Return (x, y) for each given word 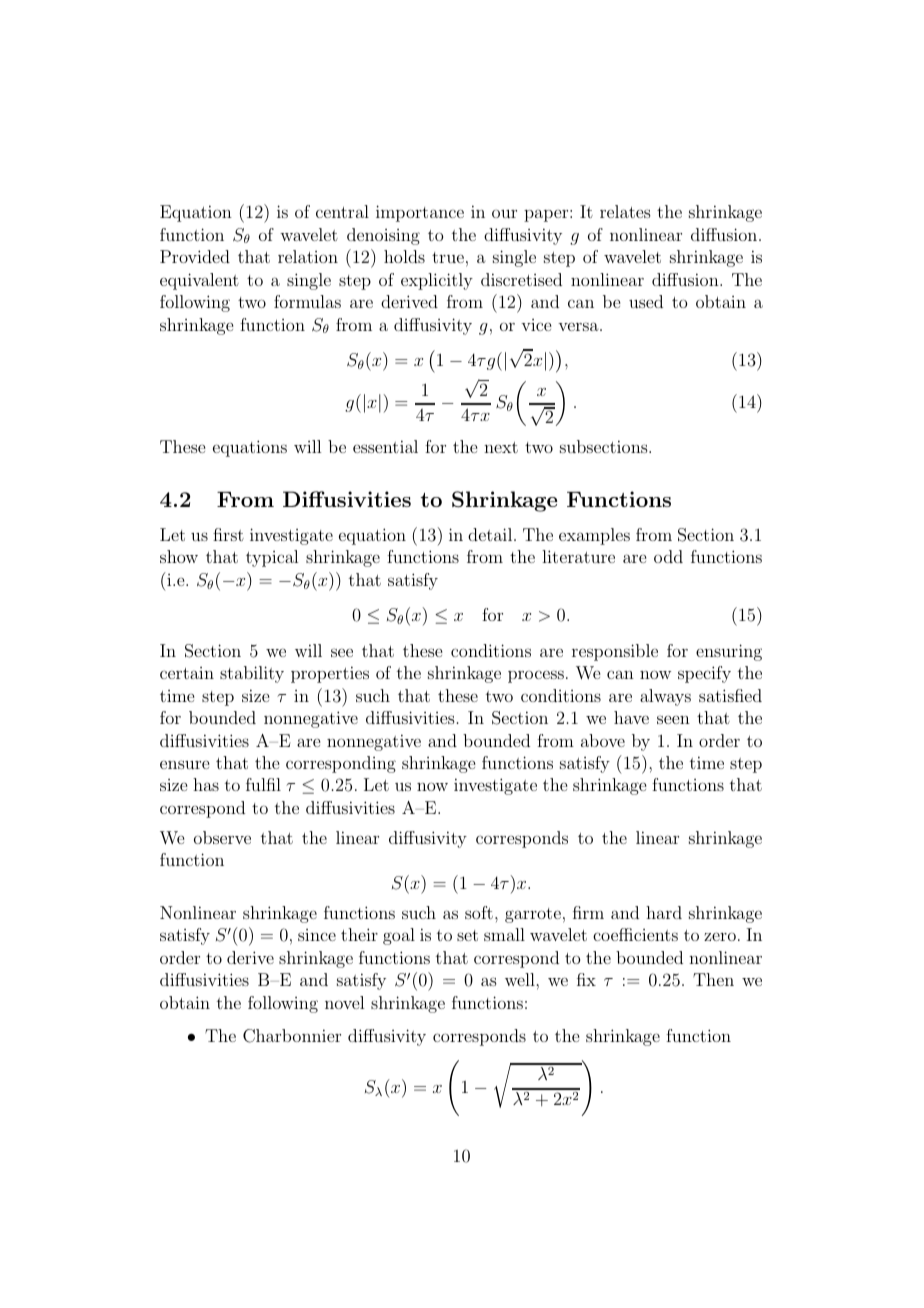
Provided (195, 256)
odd (668, 556)
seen (673, 719)
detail (491, 534)
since (317, 935)
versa (579, 326)
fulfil (263, 784)
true (448, 257)
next (501, 447)
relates (625, 211)
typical (272, 558)
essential (385, 446)
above (603, 740)
